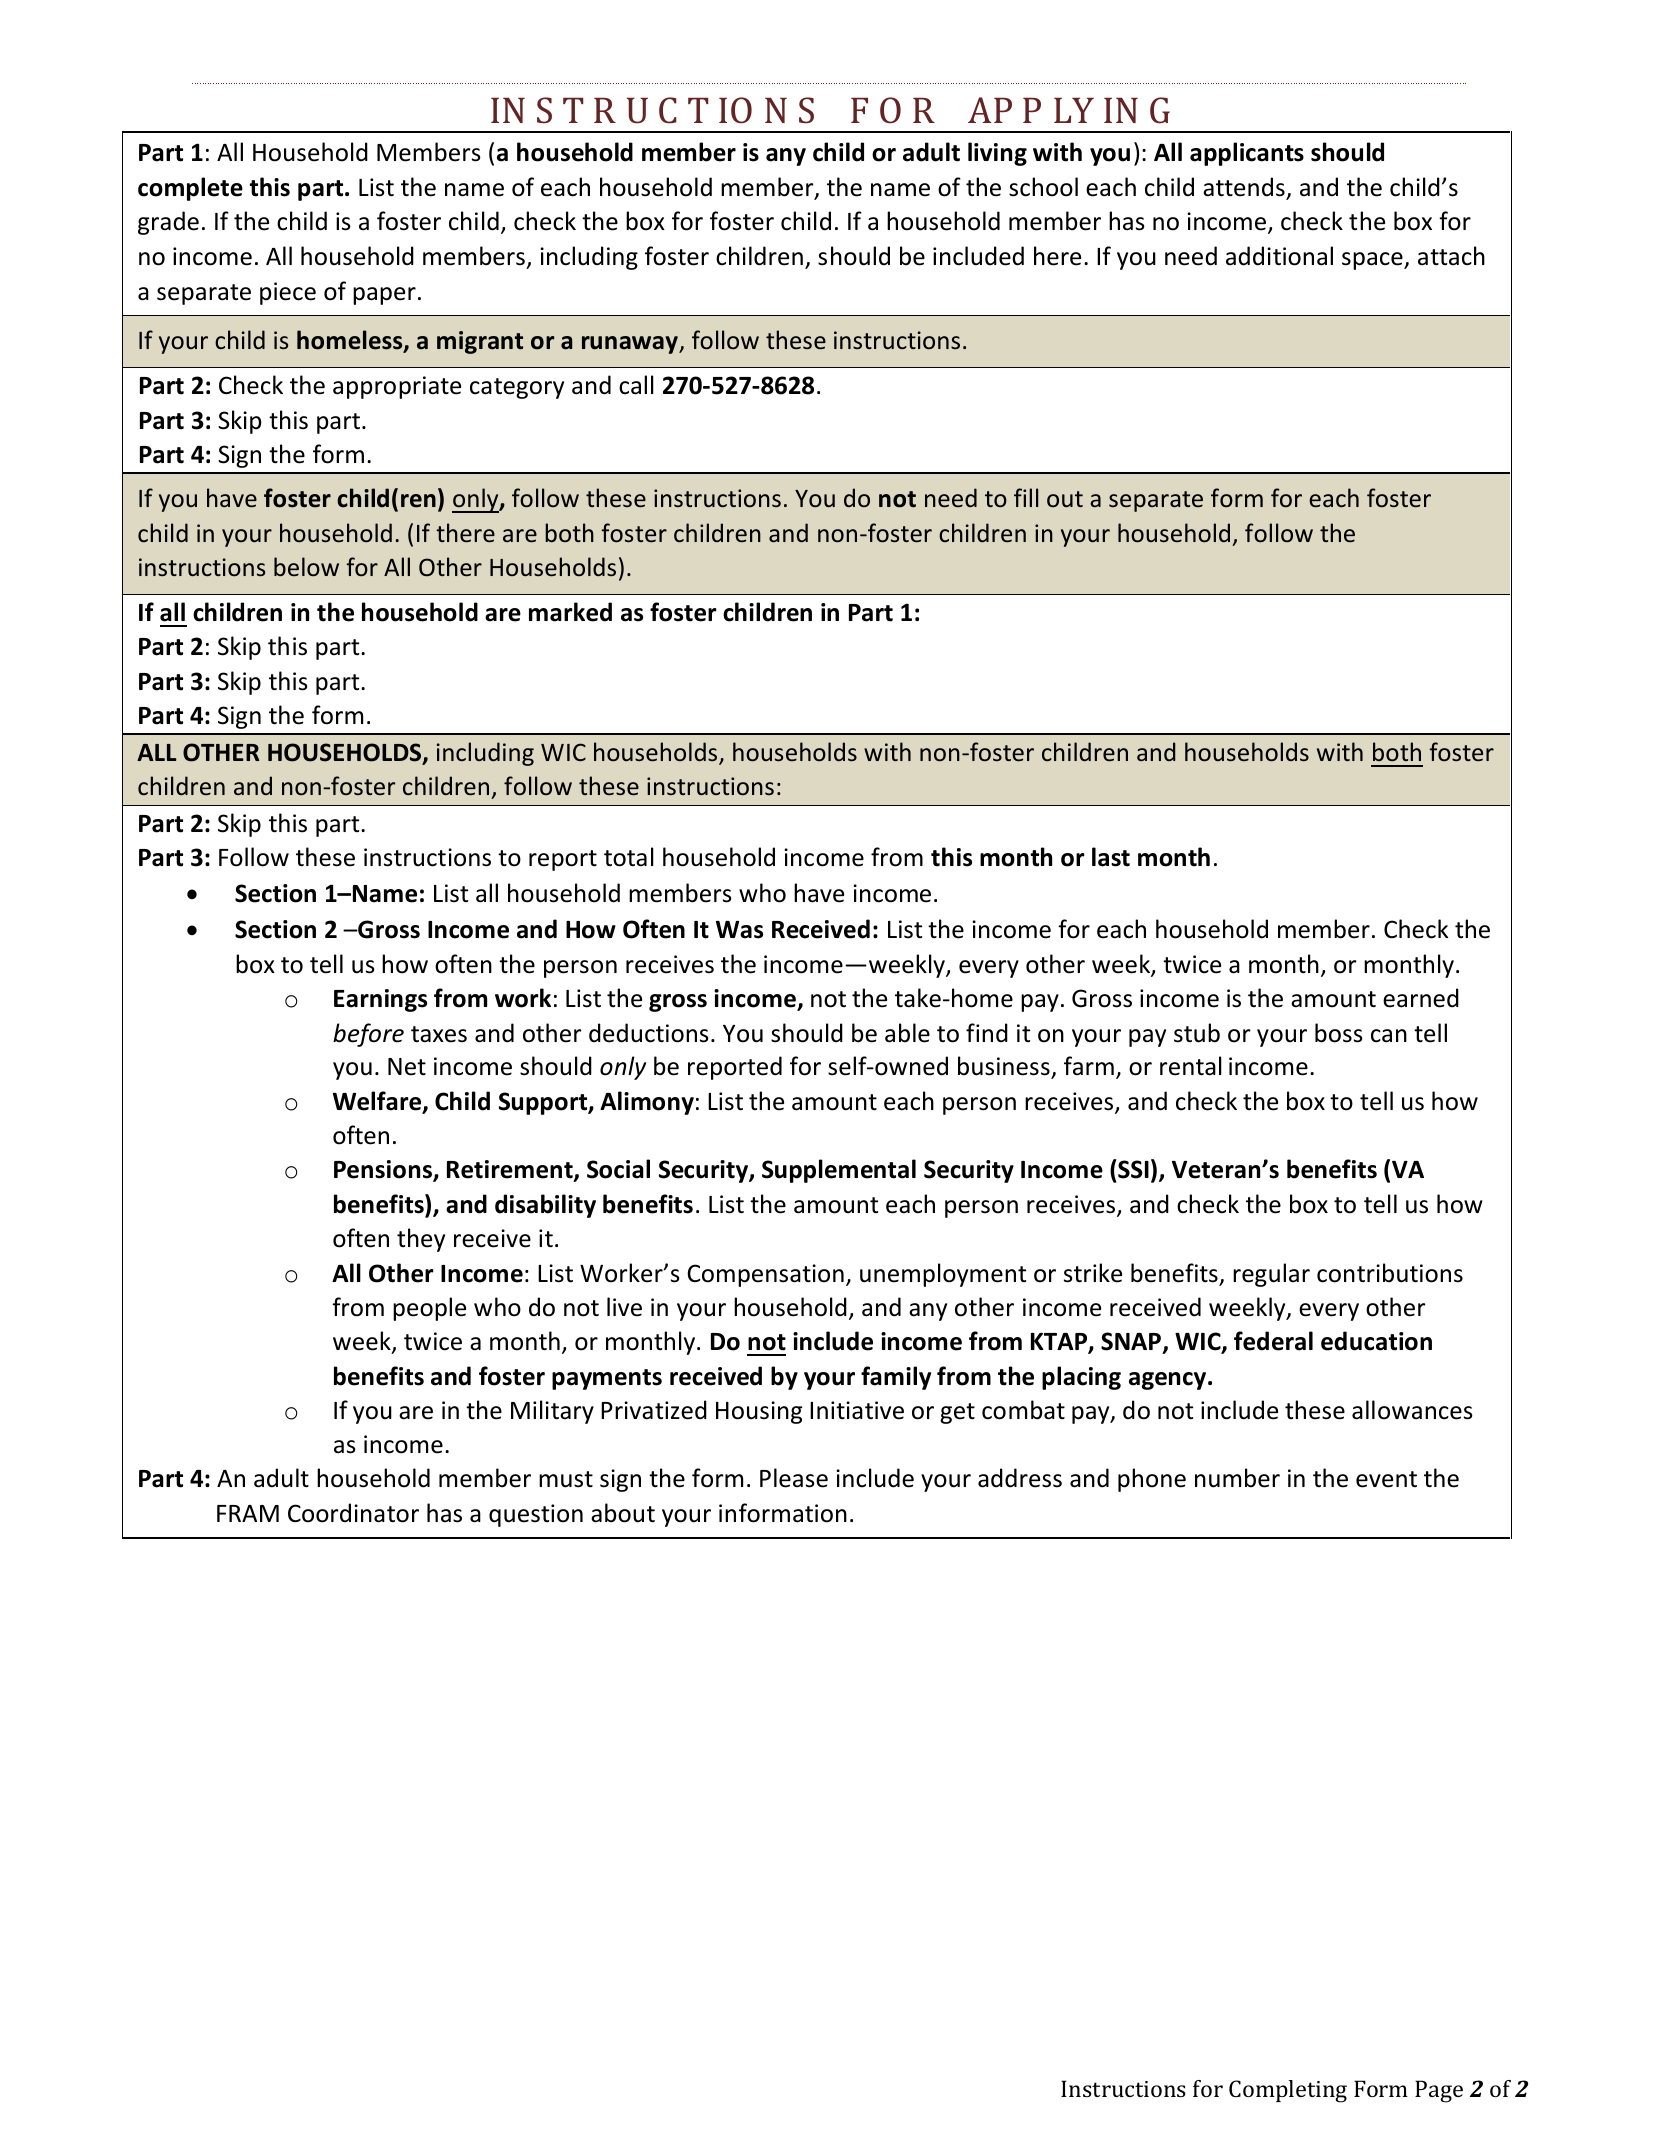  Describe the element at coordinates (1237, 1478) in the document. I see `number` at that location.
